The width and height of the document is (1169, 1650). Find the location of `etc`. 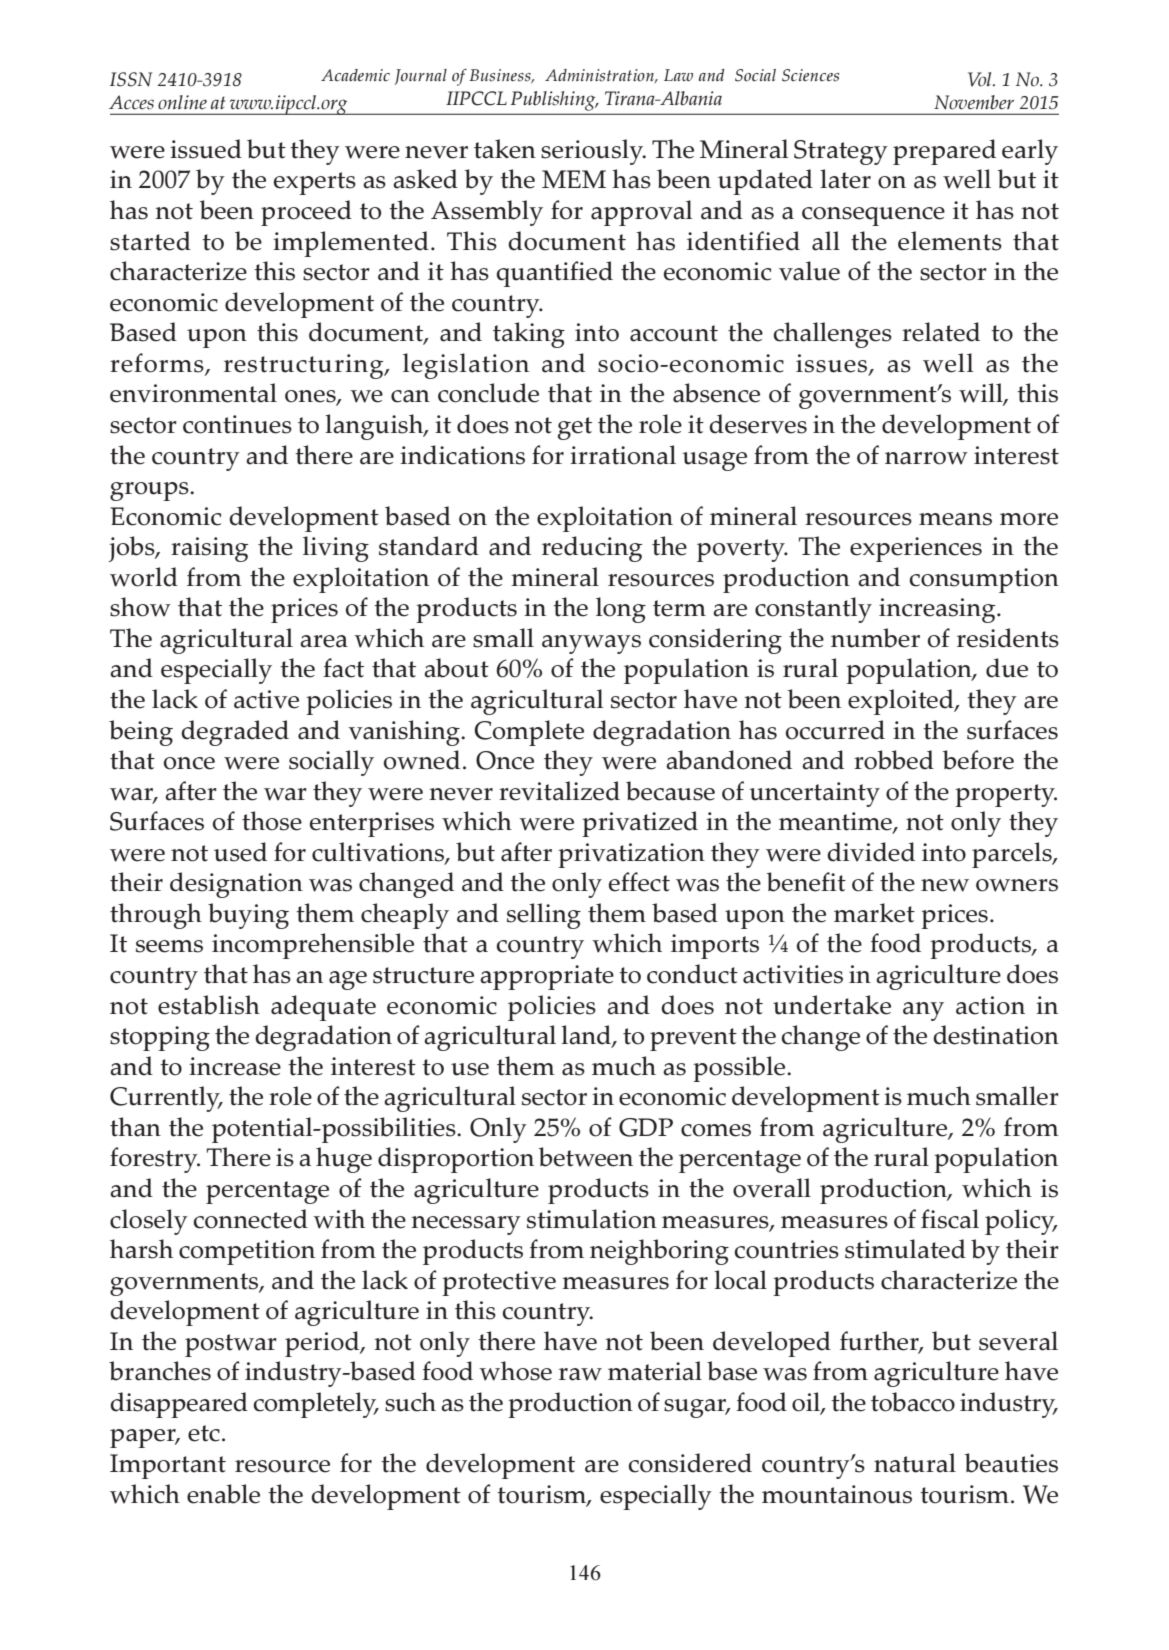

etc is located at coordinates (204, 1433).
